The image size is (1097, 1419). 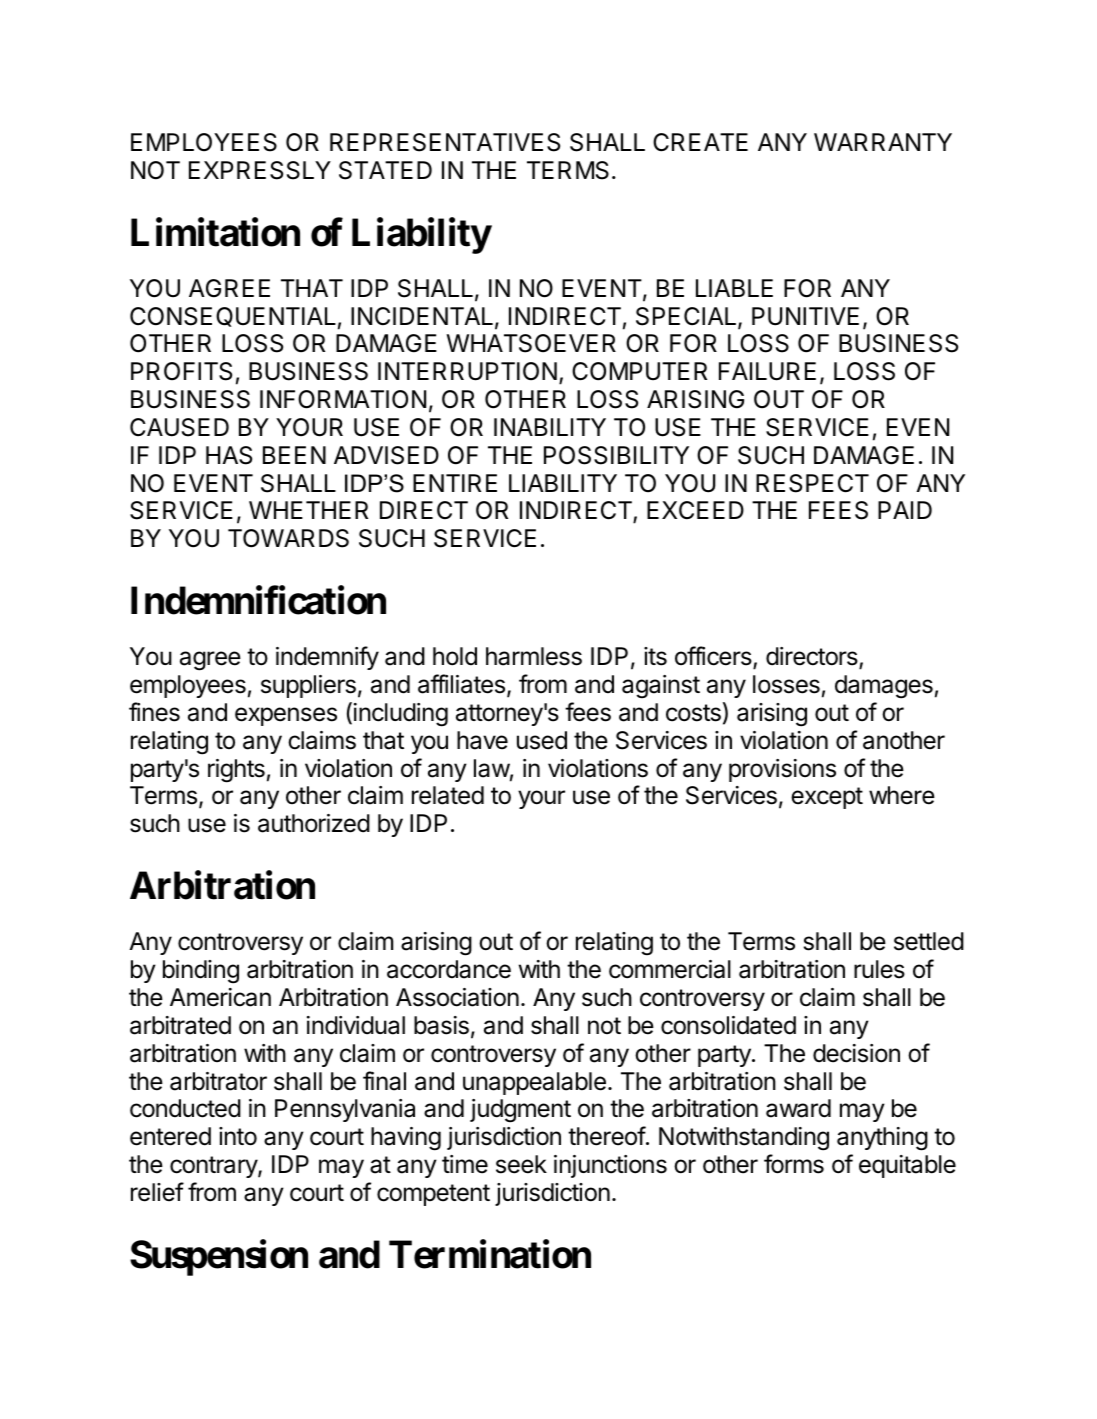 What do you see at coordinates (490, 1254) in the screenshot?
I see `Termination` at bounding box center [490, 1254].
